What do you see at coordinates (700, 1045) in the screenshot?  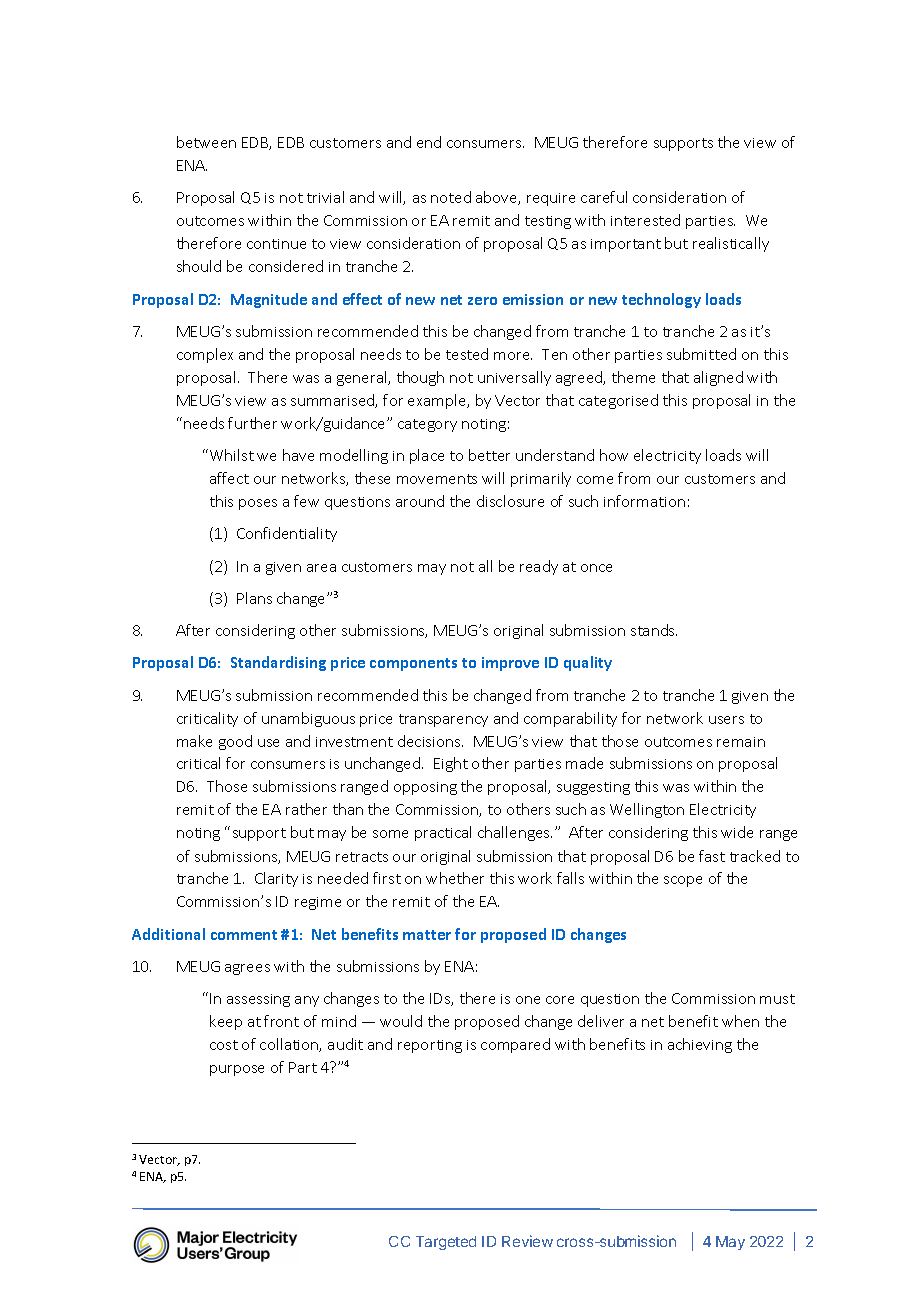 I see `achieving` at bounding box center [700, 1045].
